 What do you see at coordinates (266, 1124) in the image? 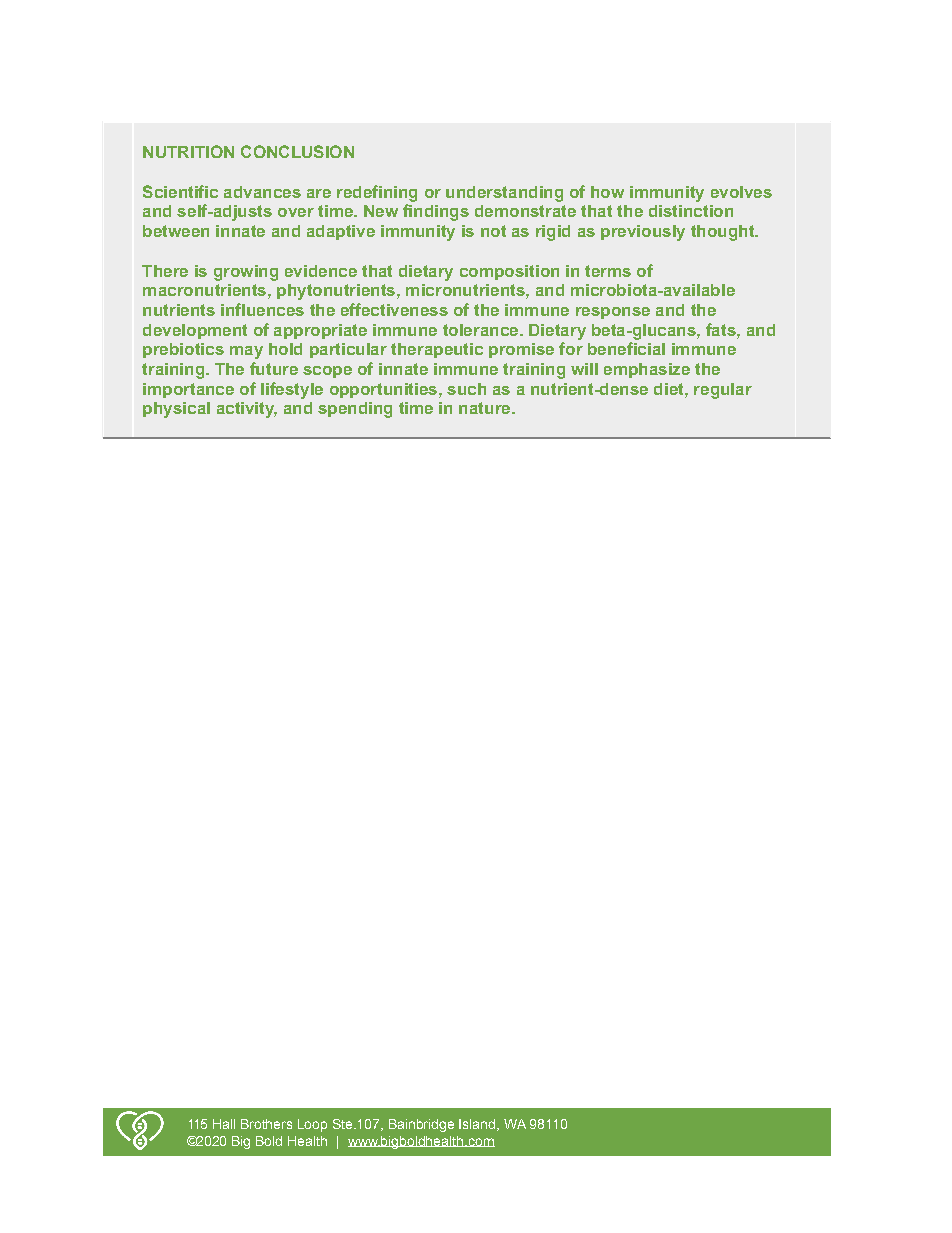
I see `Brothers` at bounding box center [266, 1124].
